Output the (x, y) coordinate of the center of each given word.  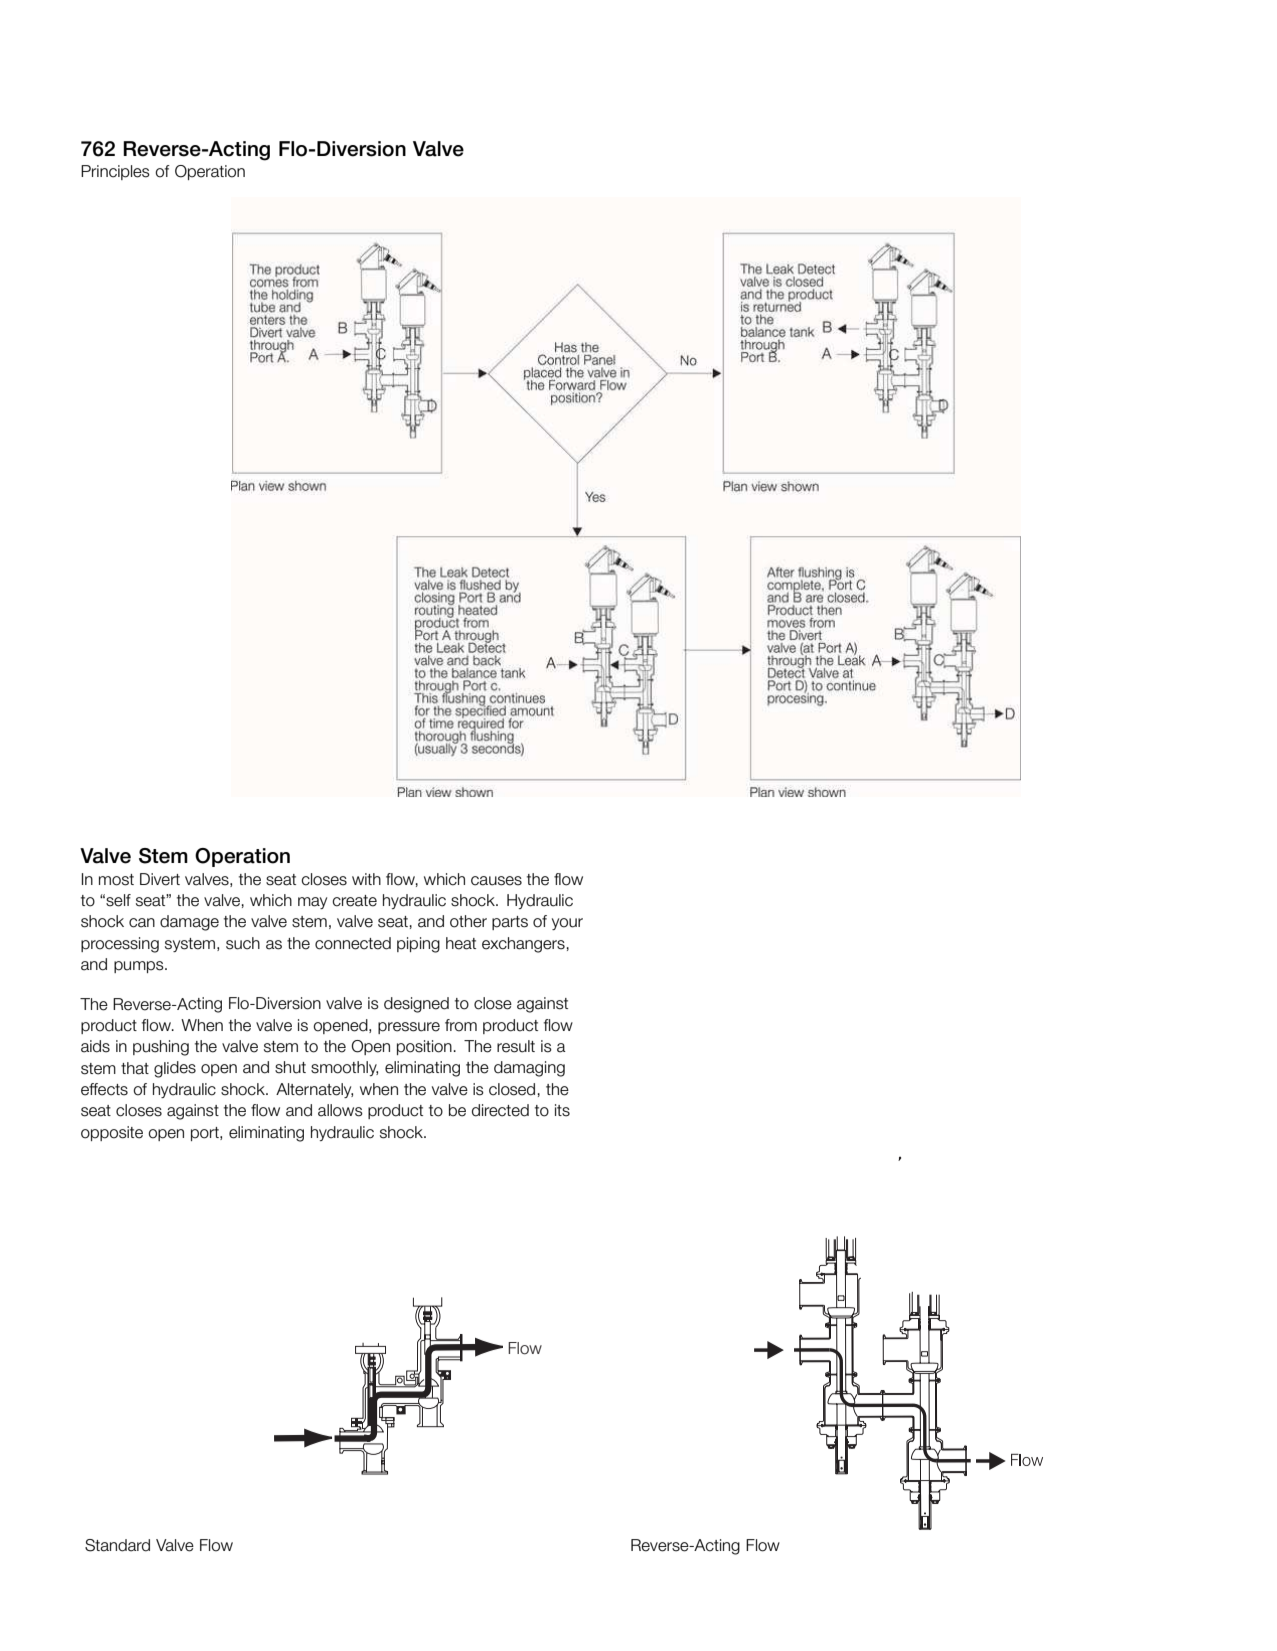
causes (496, 881)
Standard (117, 1545)
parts (510, 923)
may (312, 903)
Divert (160, 879)
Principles (115, 172)
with (366, 879)
